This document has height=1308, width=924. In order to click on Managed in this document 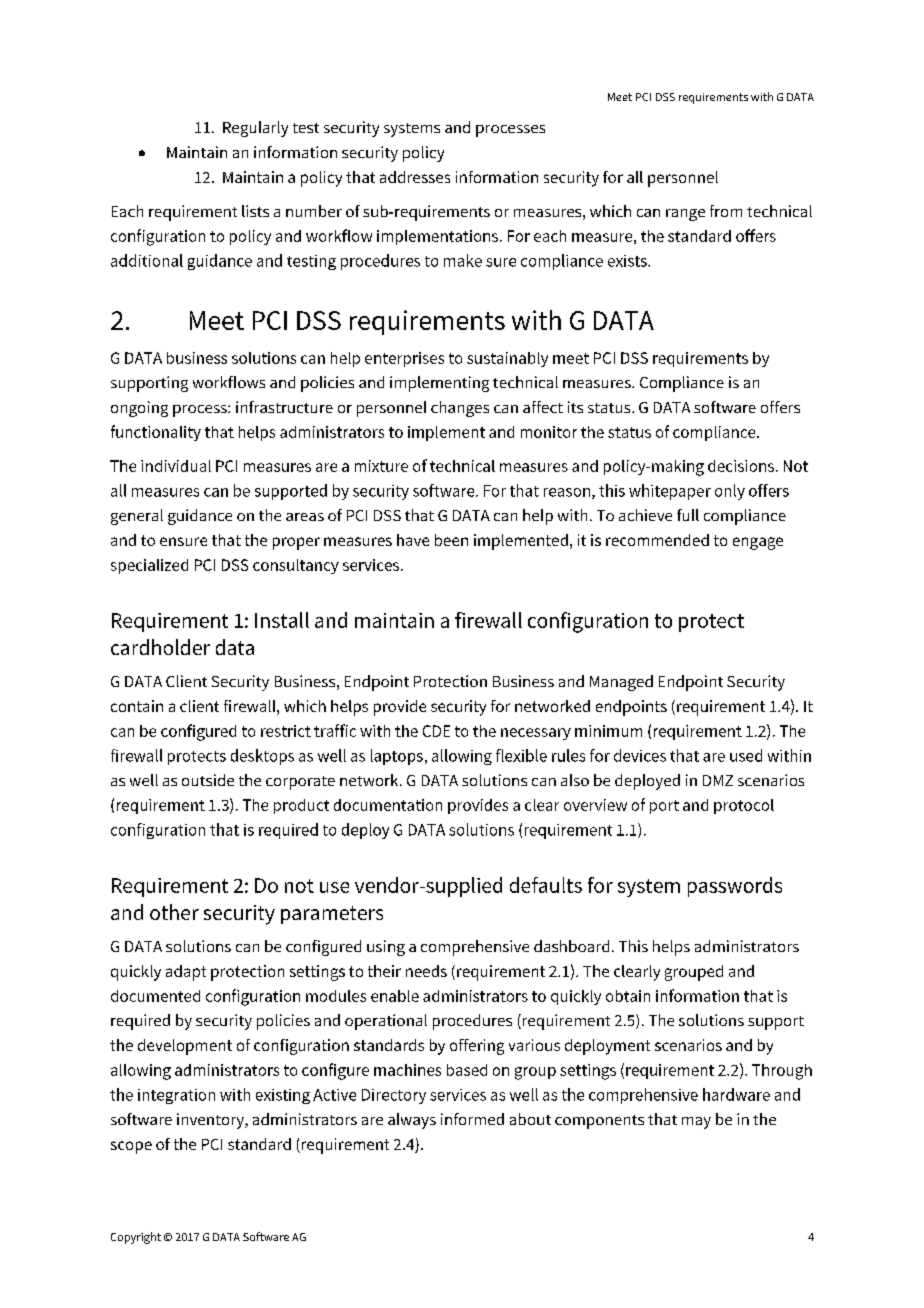, I will do `click(621, 683)`.
